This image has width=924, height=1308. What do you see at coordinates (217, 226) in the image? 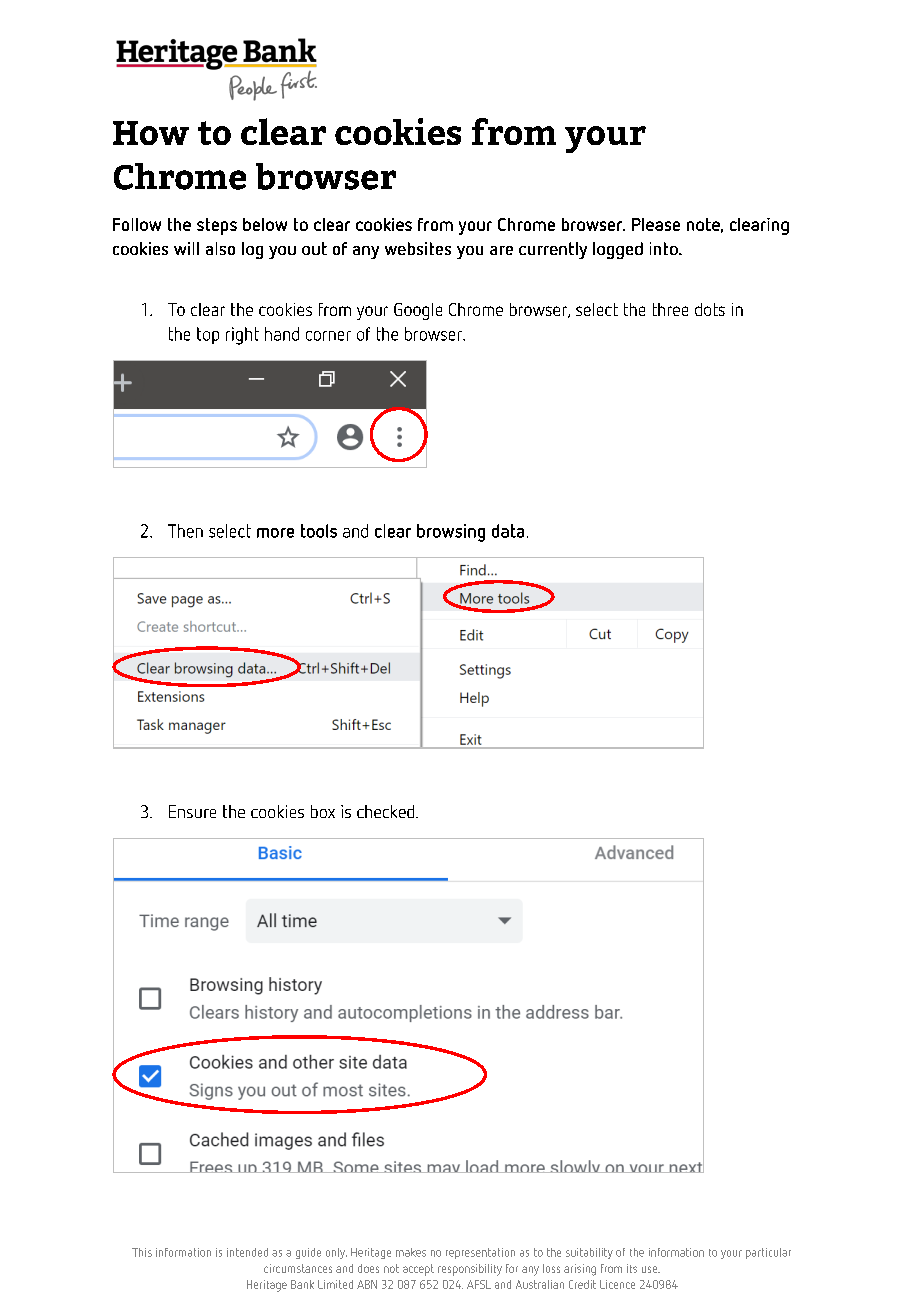
I see `steps` at bounding box center [217, 226].
